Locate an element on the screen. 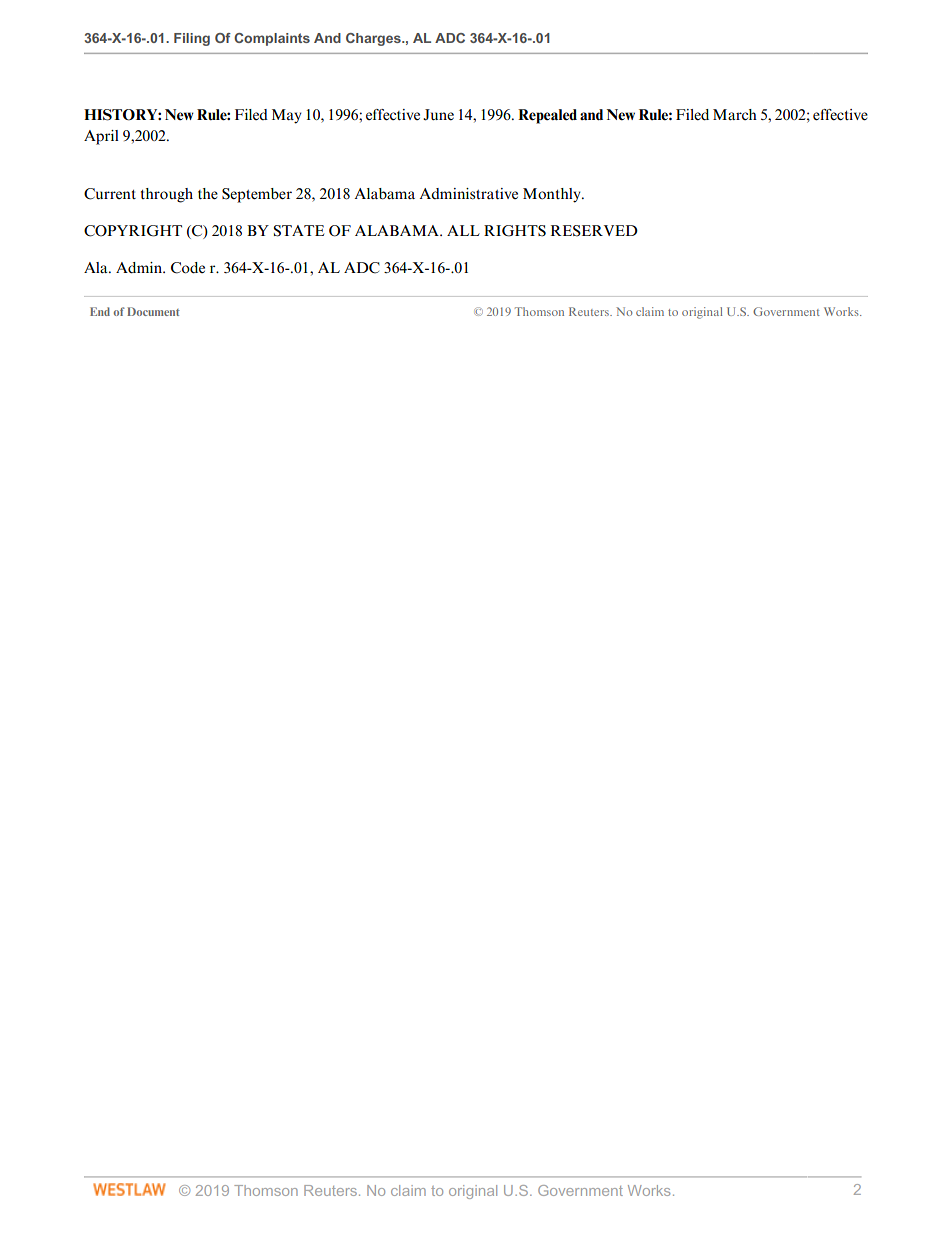  Charges is located at coordinates (374, 39).
